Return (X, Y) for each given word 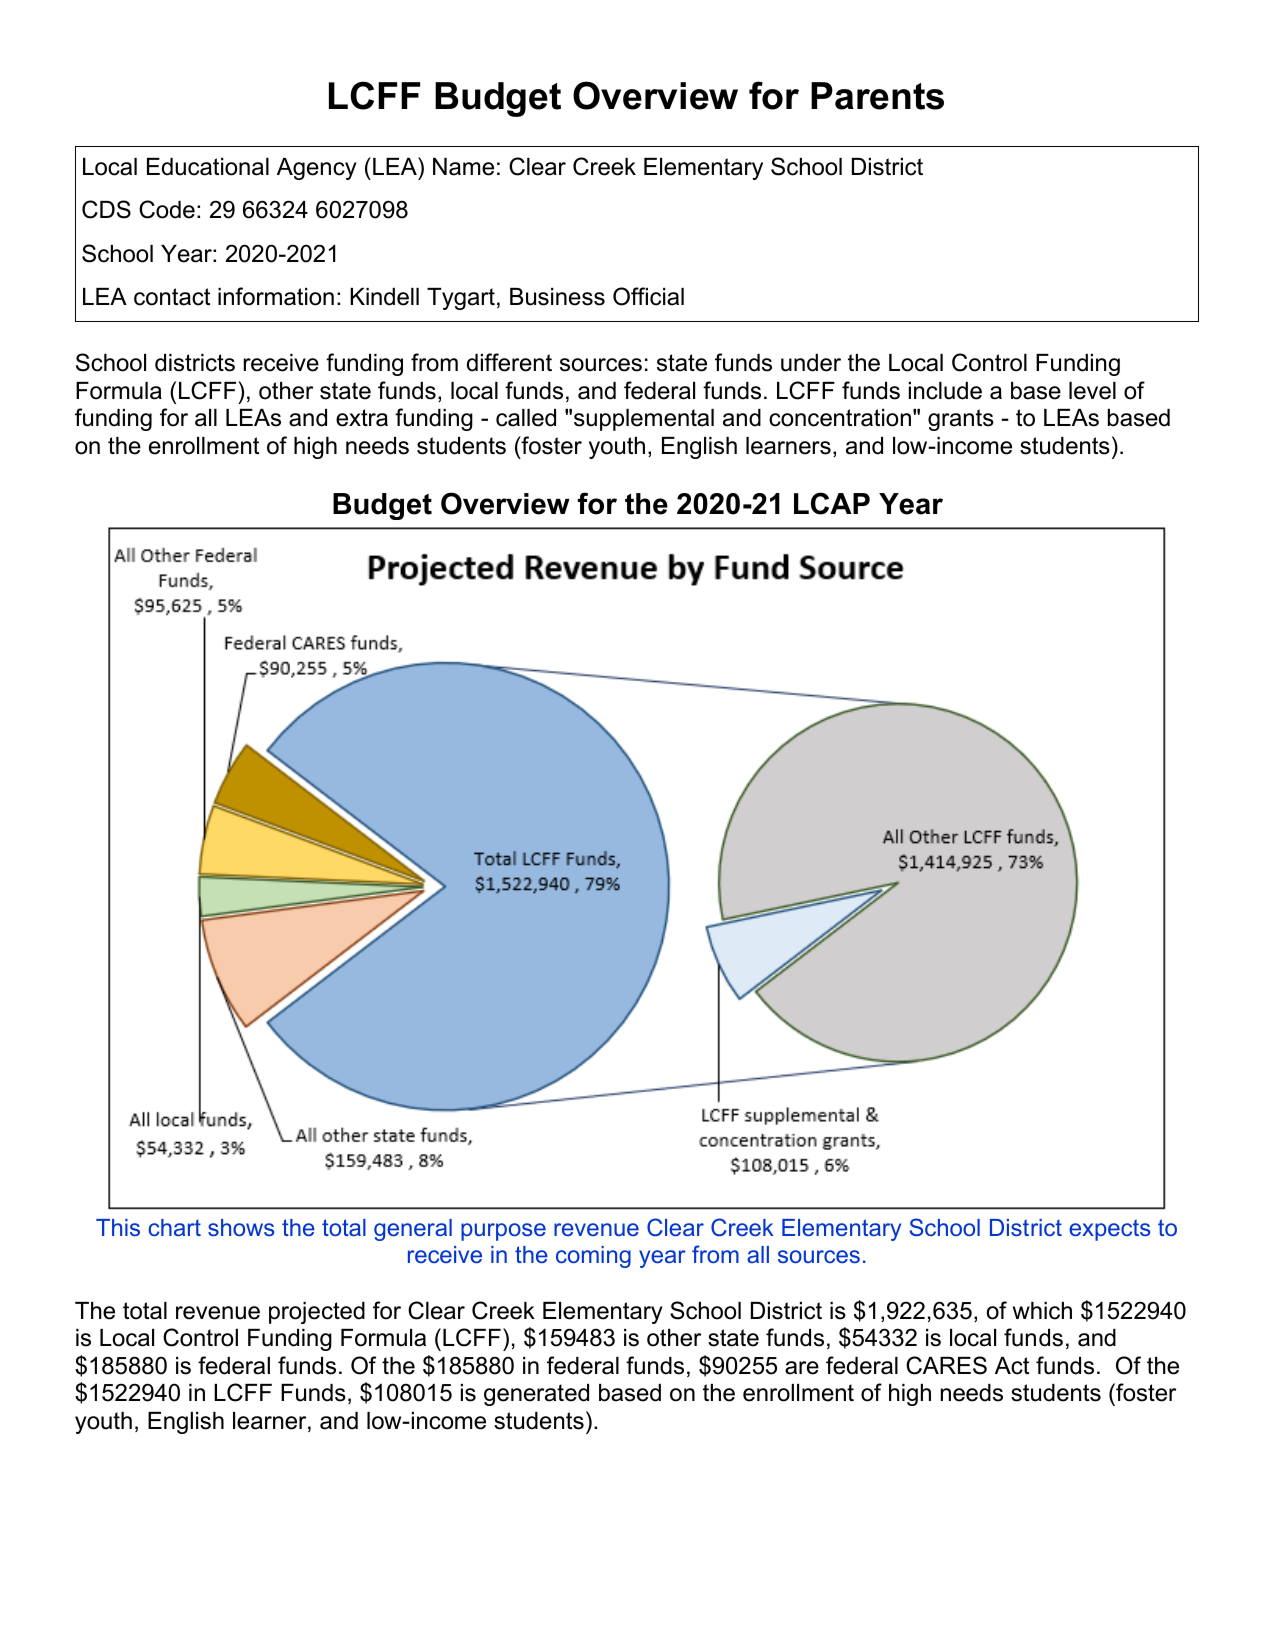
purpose (503, 1232)
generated (536, 1395)
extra (362, 418)
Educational (208, 167)
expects (1109, 1230)
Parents (877, 96)
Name (463, 167)
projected (317, 1313)
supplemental (644, 420)
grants (961, 420)
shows (241, 1227)
